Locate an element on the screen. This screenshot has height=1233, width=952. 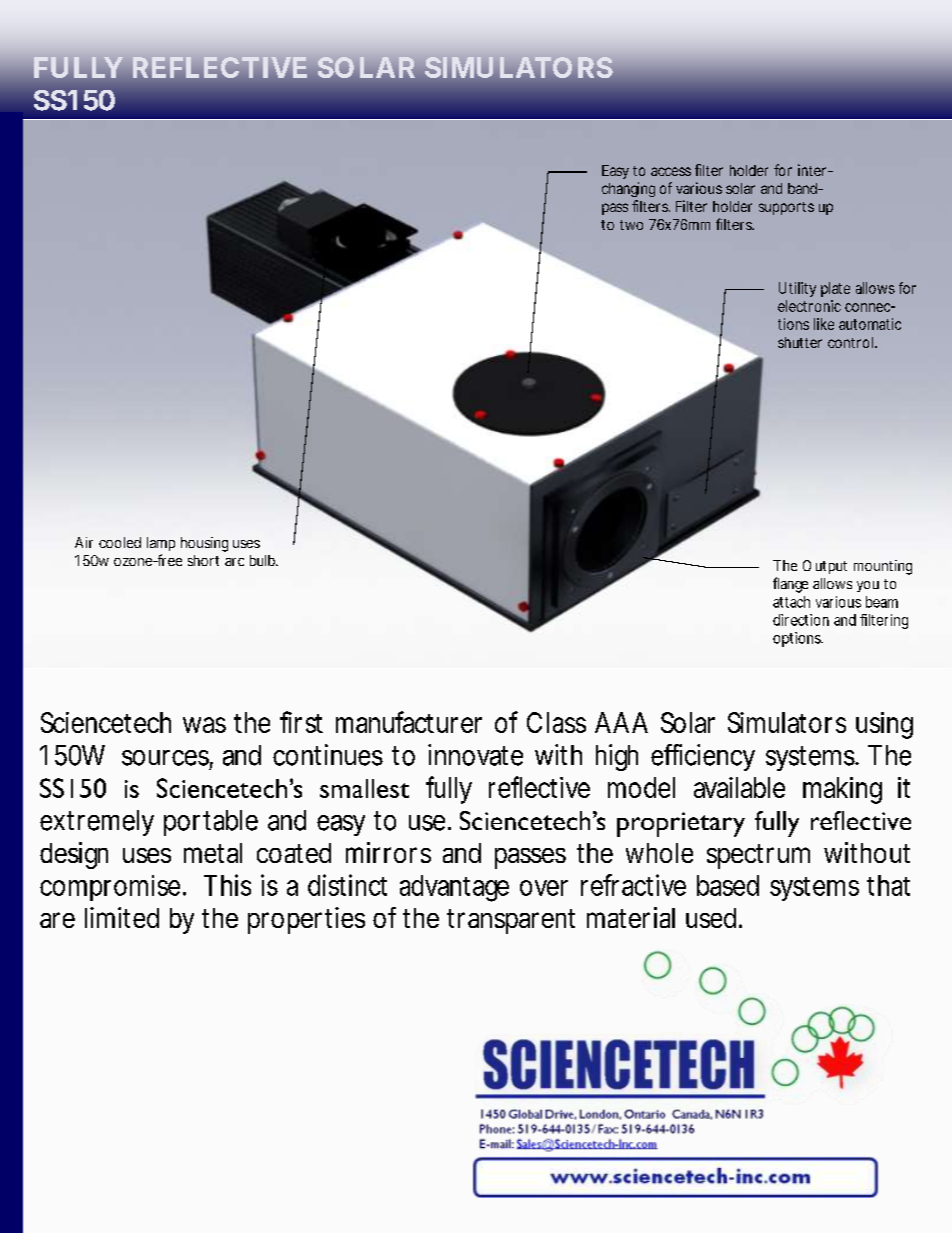
lamp is located at coordinates (161, 544).
